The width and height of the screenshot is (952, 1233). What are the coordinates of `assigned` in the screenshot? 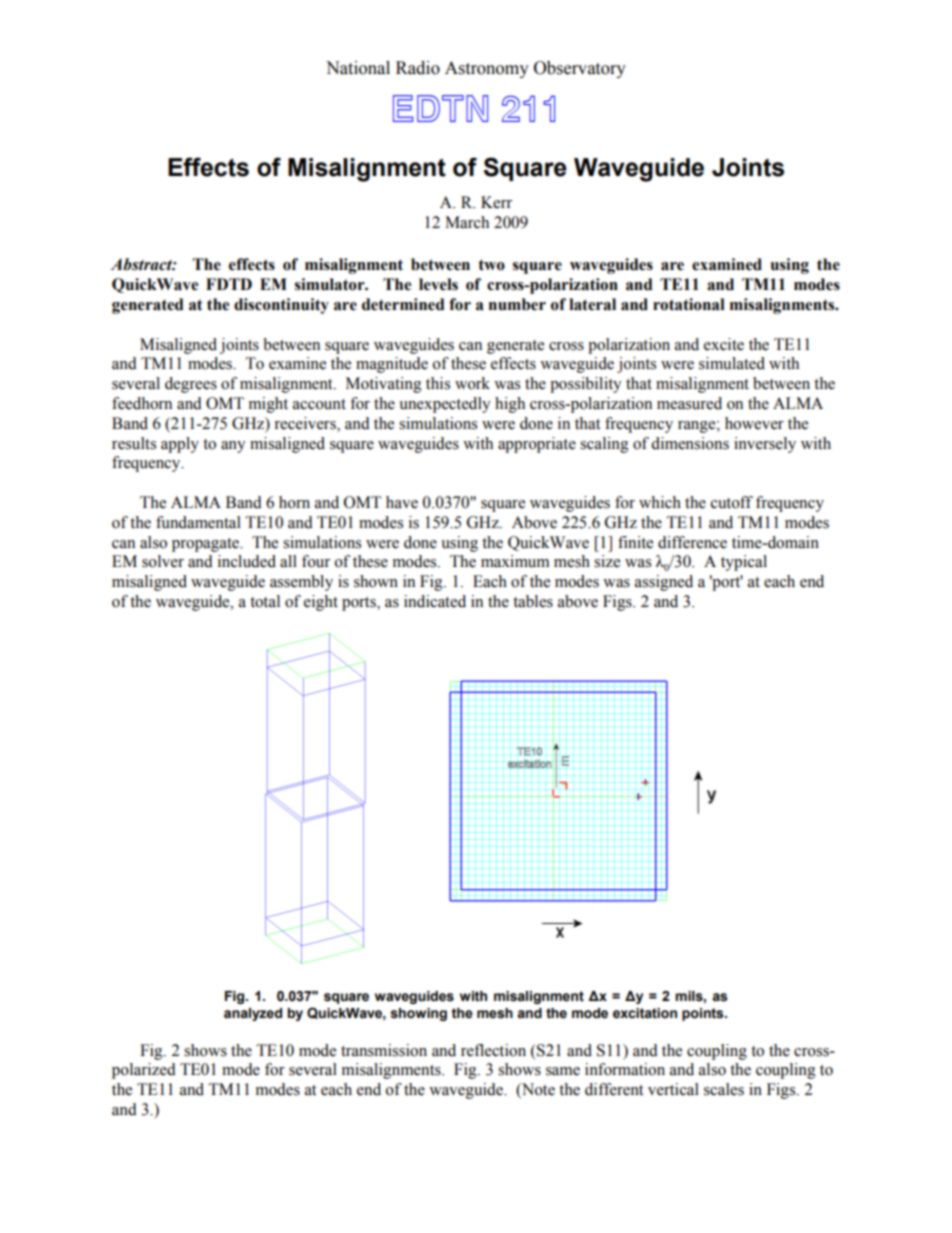 It's located at (664, 583).
